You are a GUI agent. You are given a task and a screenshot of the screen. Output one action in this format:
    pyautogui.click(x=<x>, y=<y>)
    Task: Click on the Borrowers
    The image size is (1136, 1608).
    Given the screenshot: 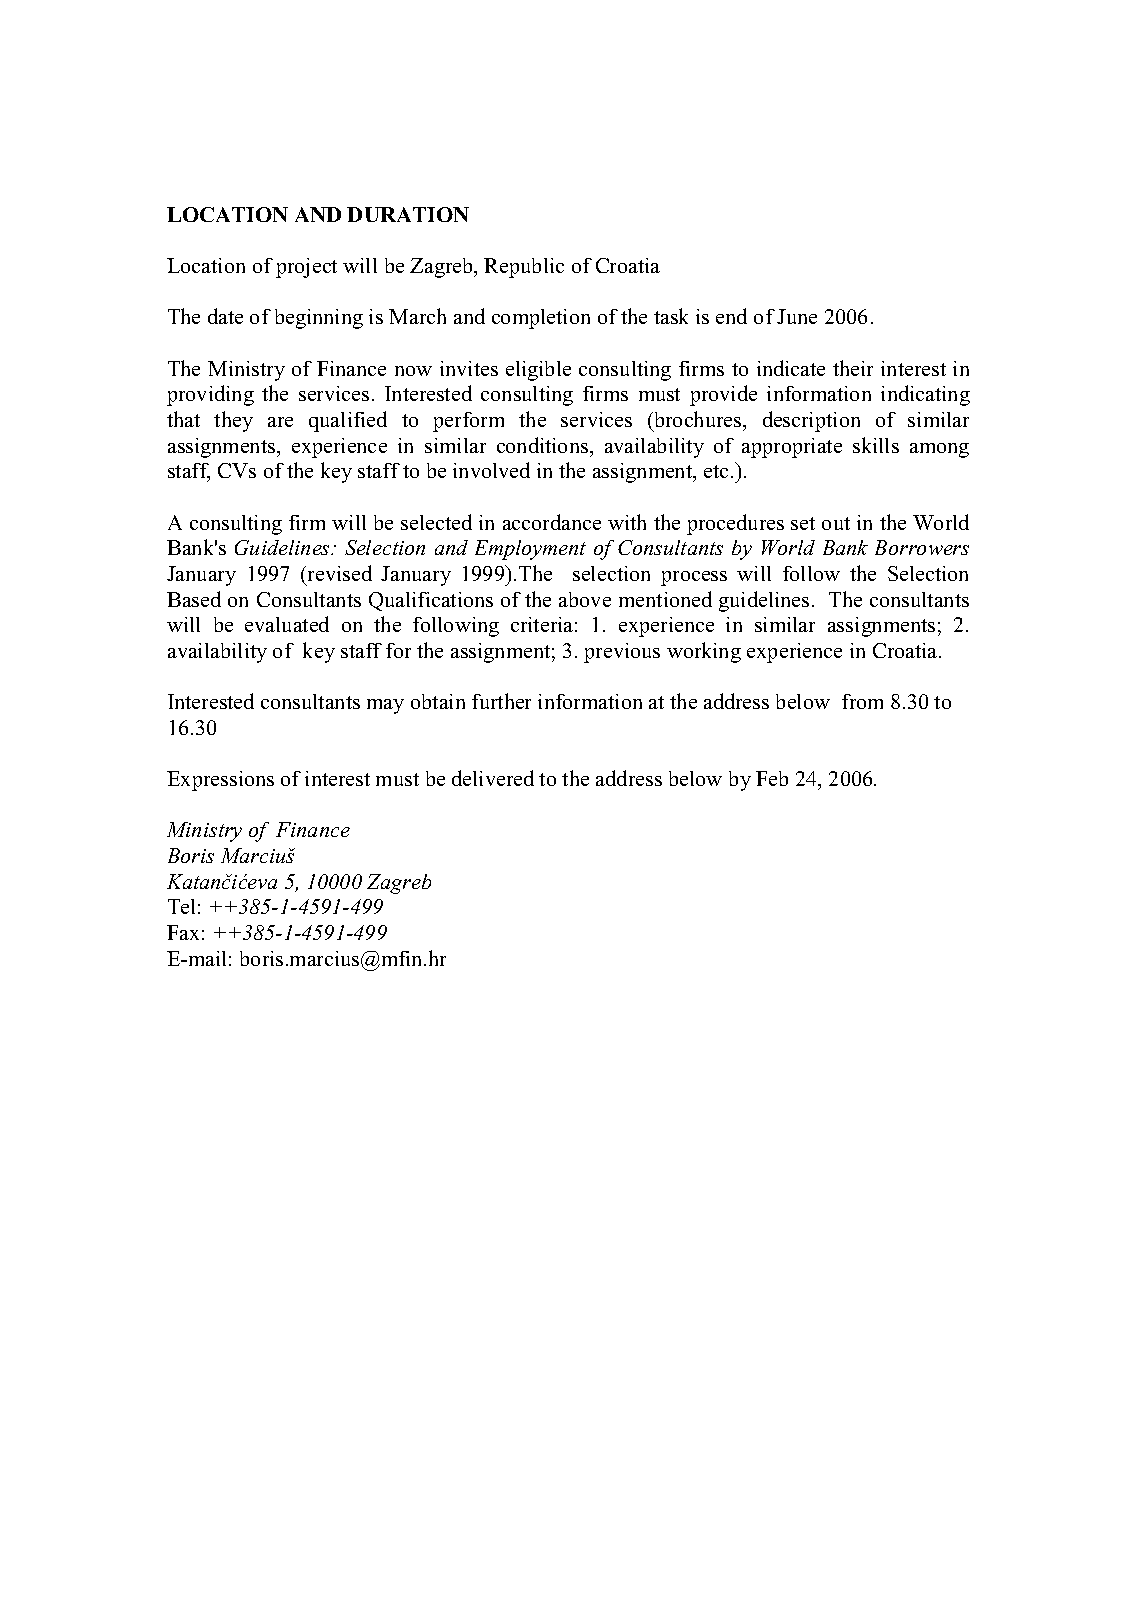 What is the action you would take?
    pyautogui.click(x=922, y=547)
